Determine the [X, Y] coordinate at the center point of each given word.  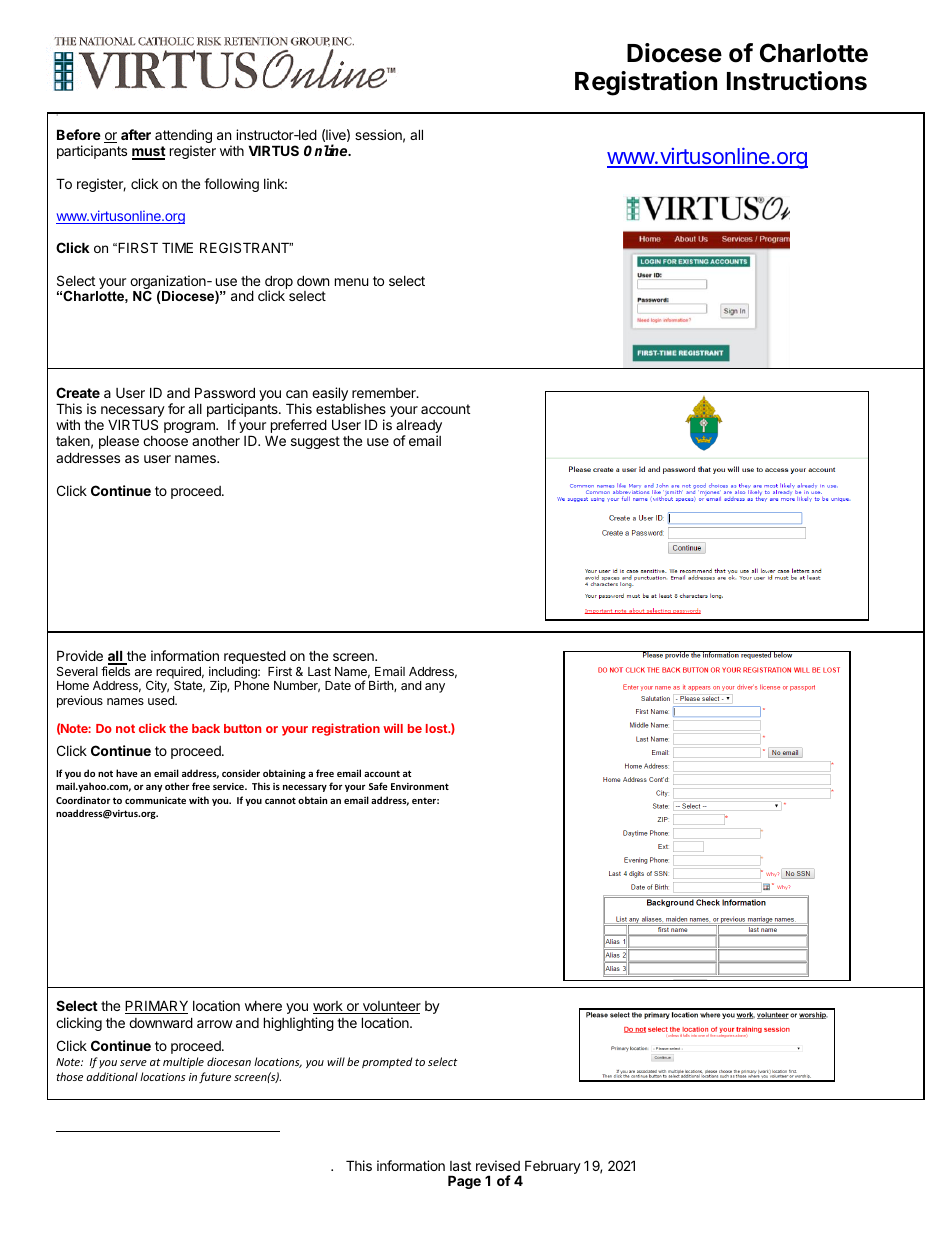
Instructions [797, 81]
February [553, 1167]
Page [464, 1182]
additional [112, 1076]
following [231, 185]
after [136, 134]
